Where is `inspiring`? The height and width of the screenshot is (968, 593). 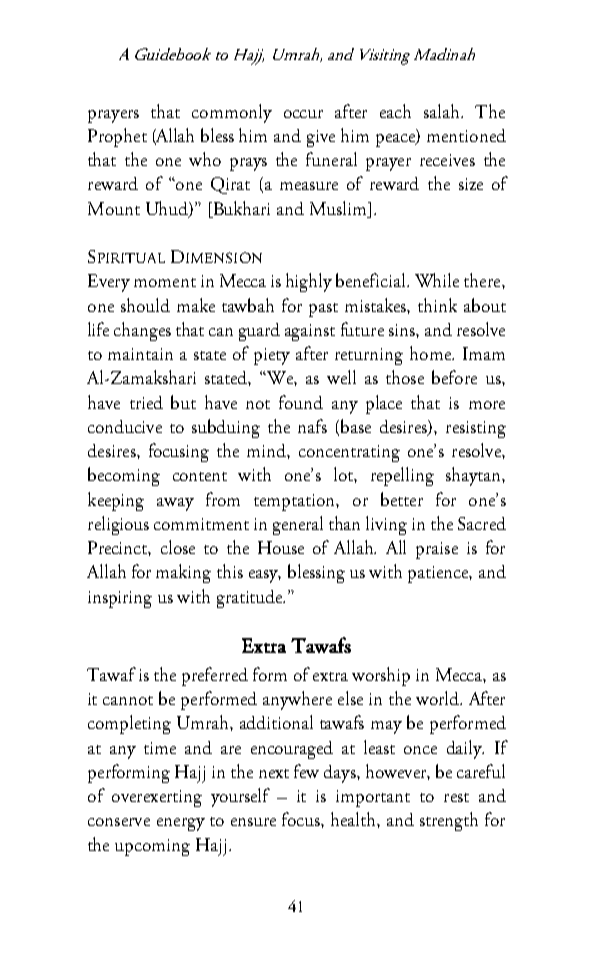
inspiring is located at coordinates (120, 599).
